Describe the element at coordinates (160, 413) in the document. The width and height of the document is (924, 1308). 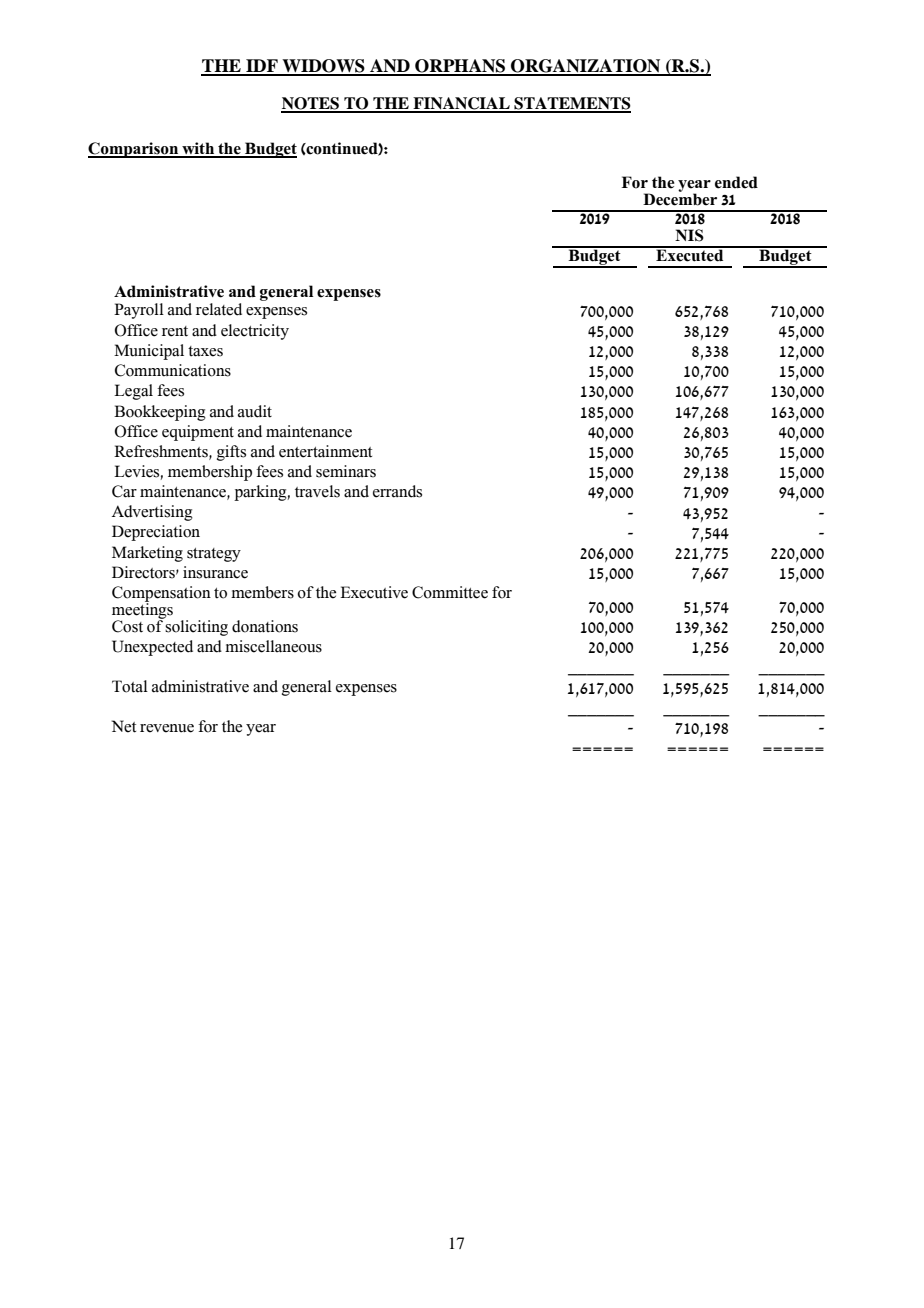
I see `Bookkeeping` at that location.
